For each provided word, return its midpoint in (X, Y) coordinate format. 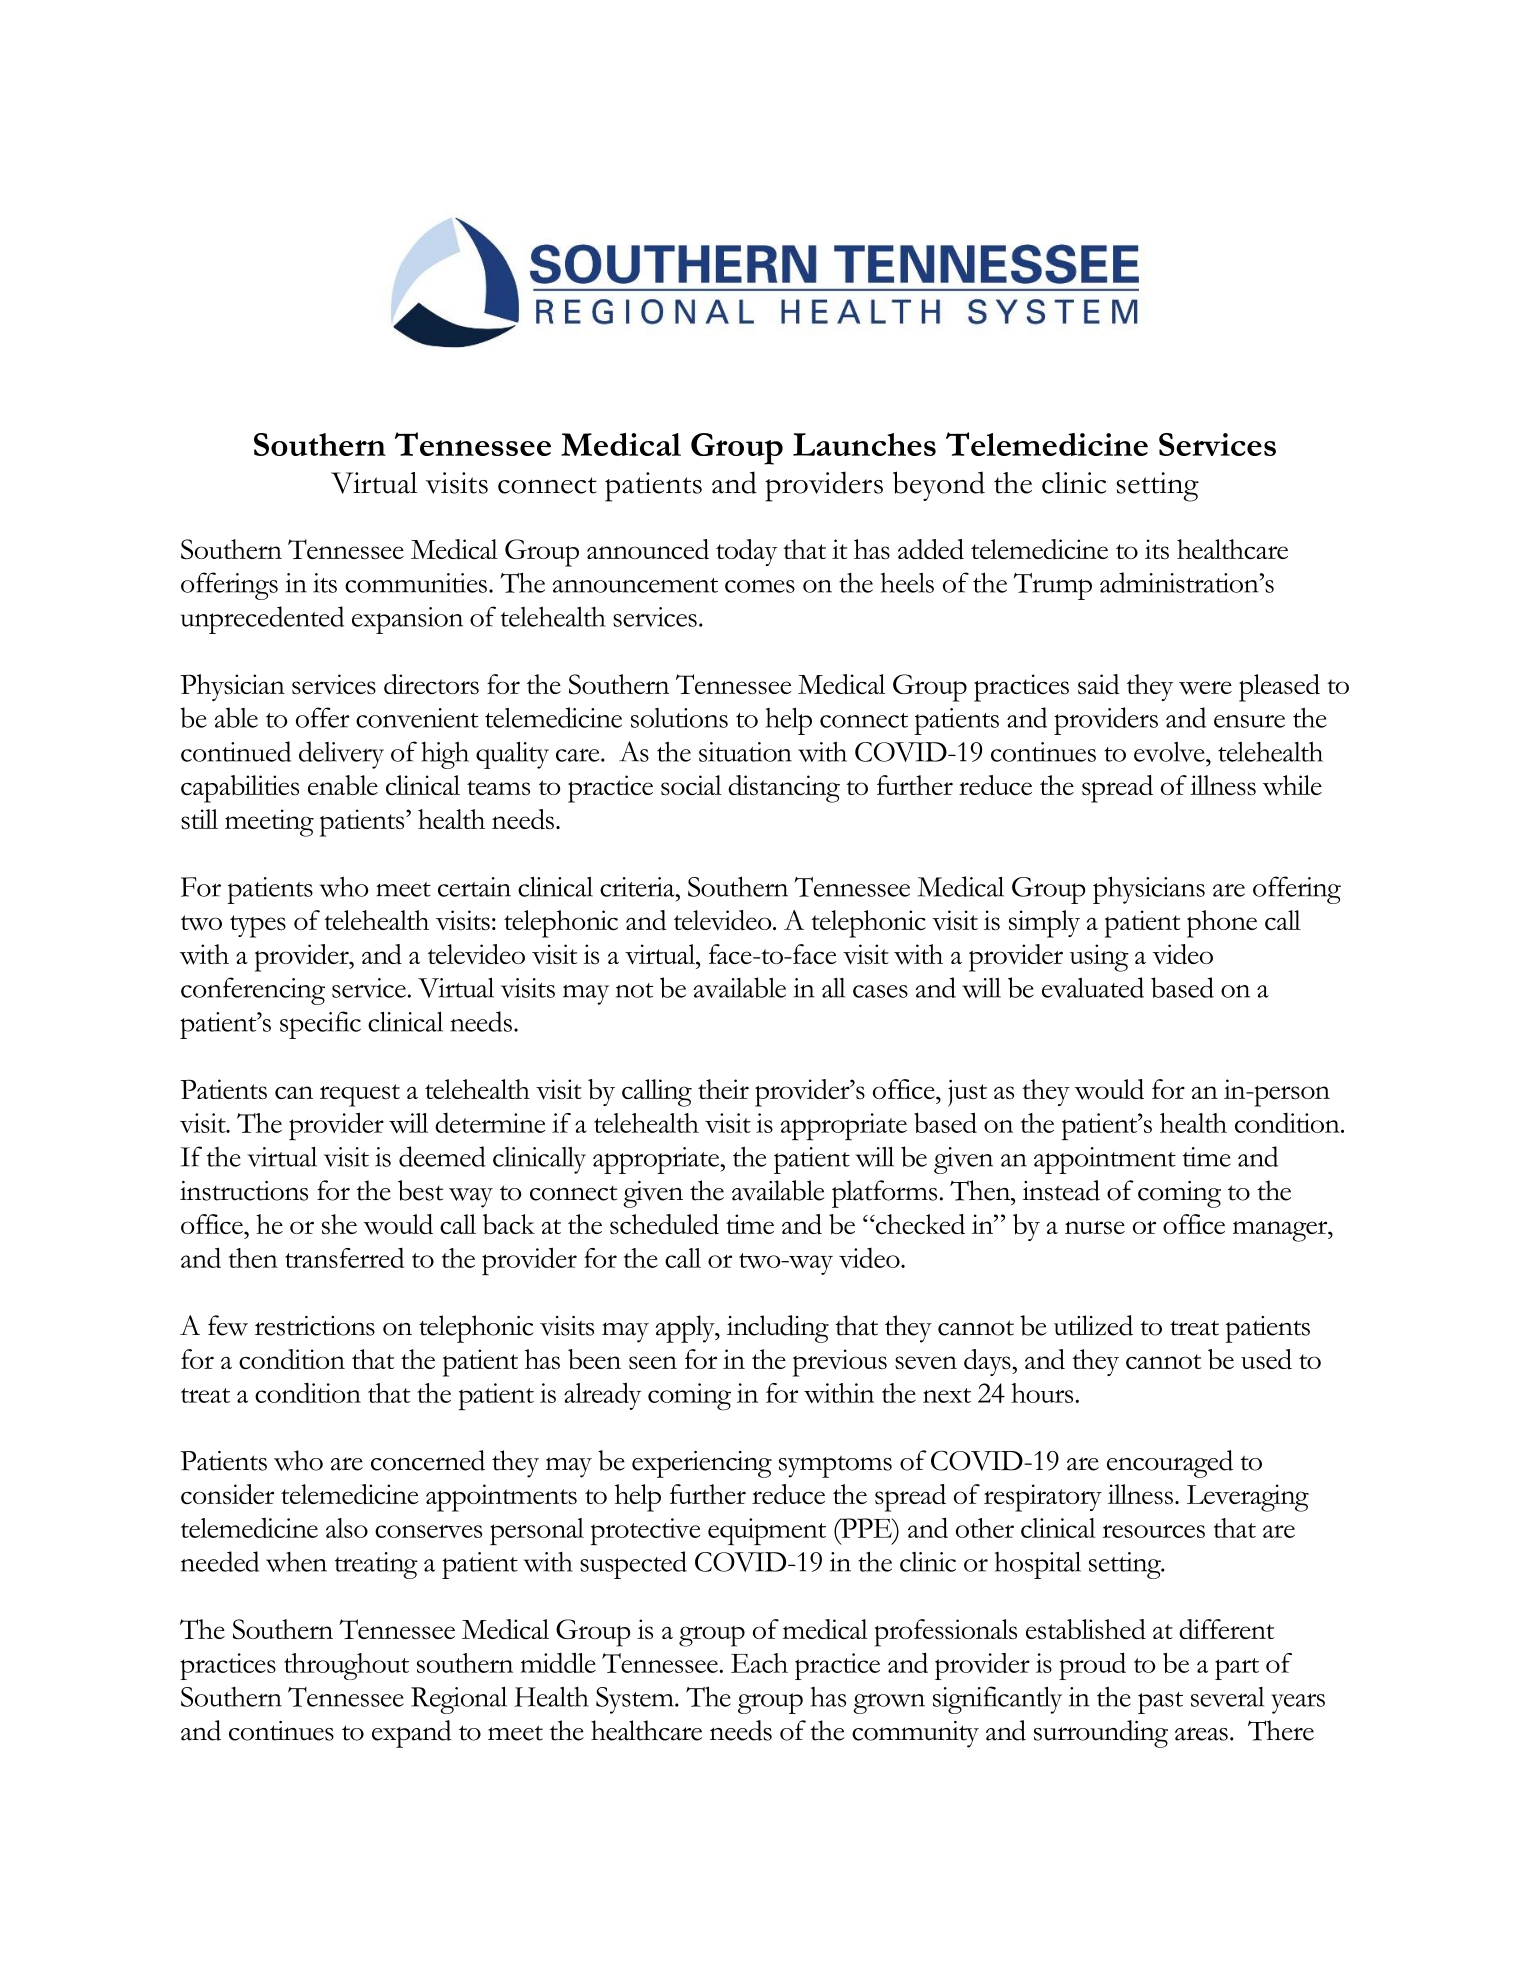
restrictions (315, 1326)
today (746, 552)
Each (759, 1663)
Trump (1053, 586)
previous (840, 1363)
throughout (346, 1666)
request (360, 1095)
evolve (1170, 752)
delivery (341, 755)
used (1266, 1359)
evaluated (1093, 987)
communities (416, 583)
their (723, 1089)
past (1160, 1703)
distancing (784, 789)
